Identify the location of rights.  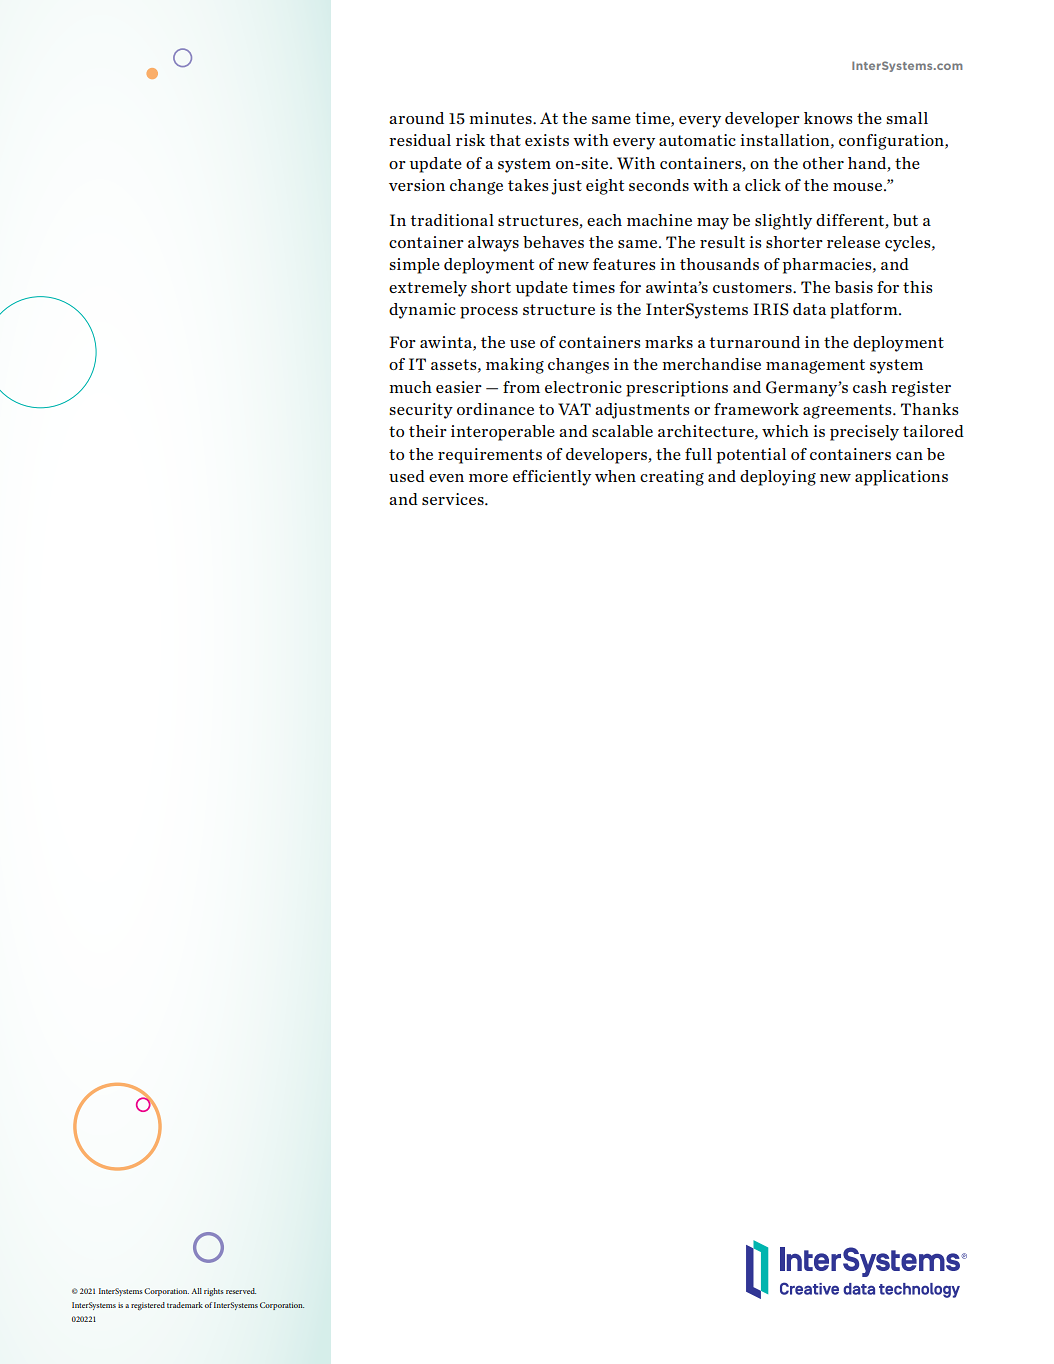
(214, 1292).
